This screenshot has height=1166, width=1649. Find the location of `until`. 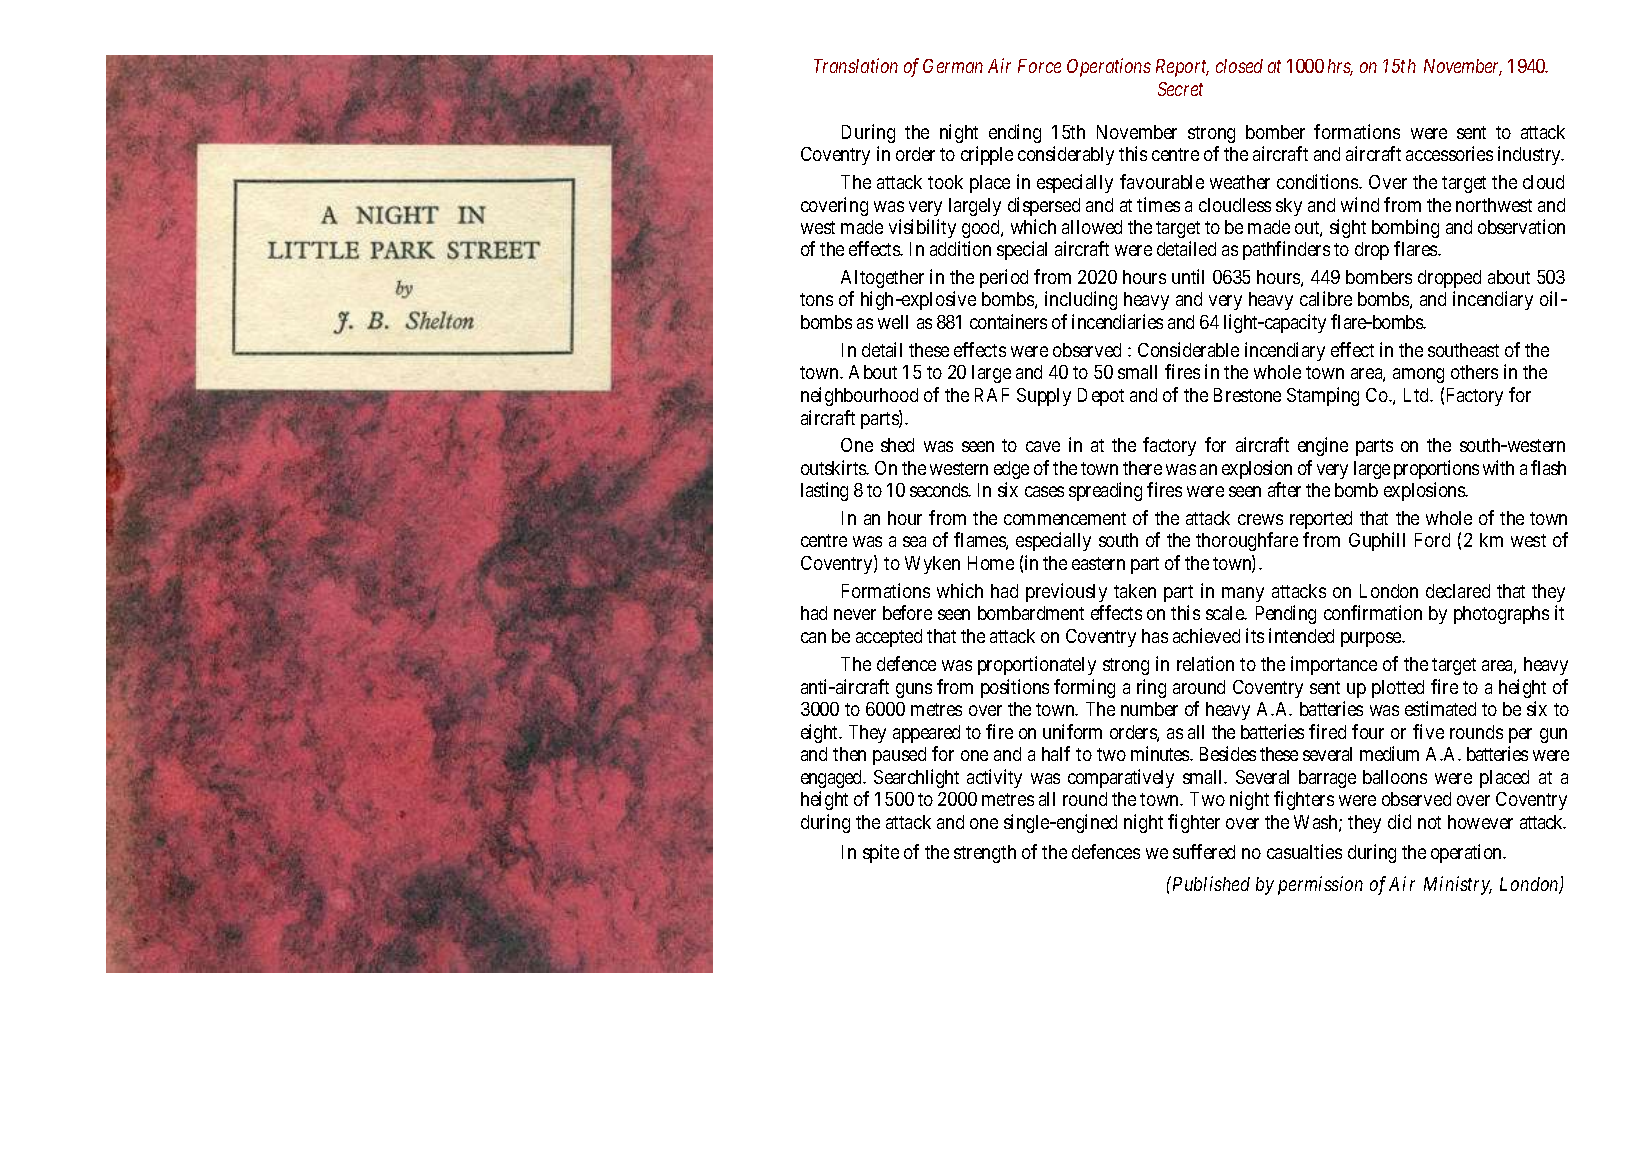

until is located at coordinates (1188, 276).
